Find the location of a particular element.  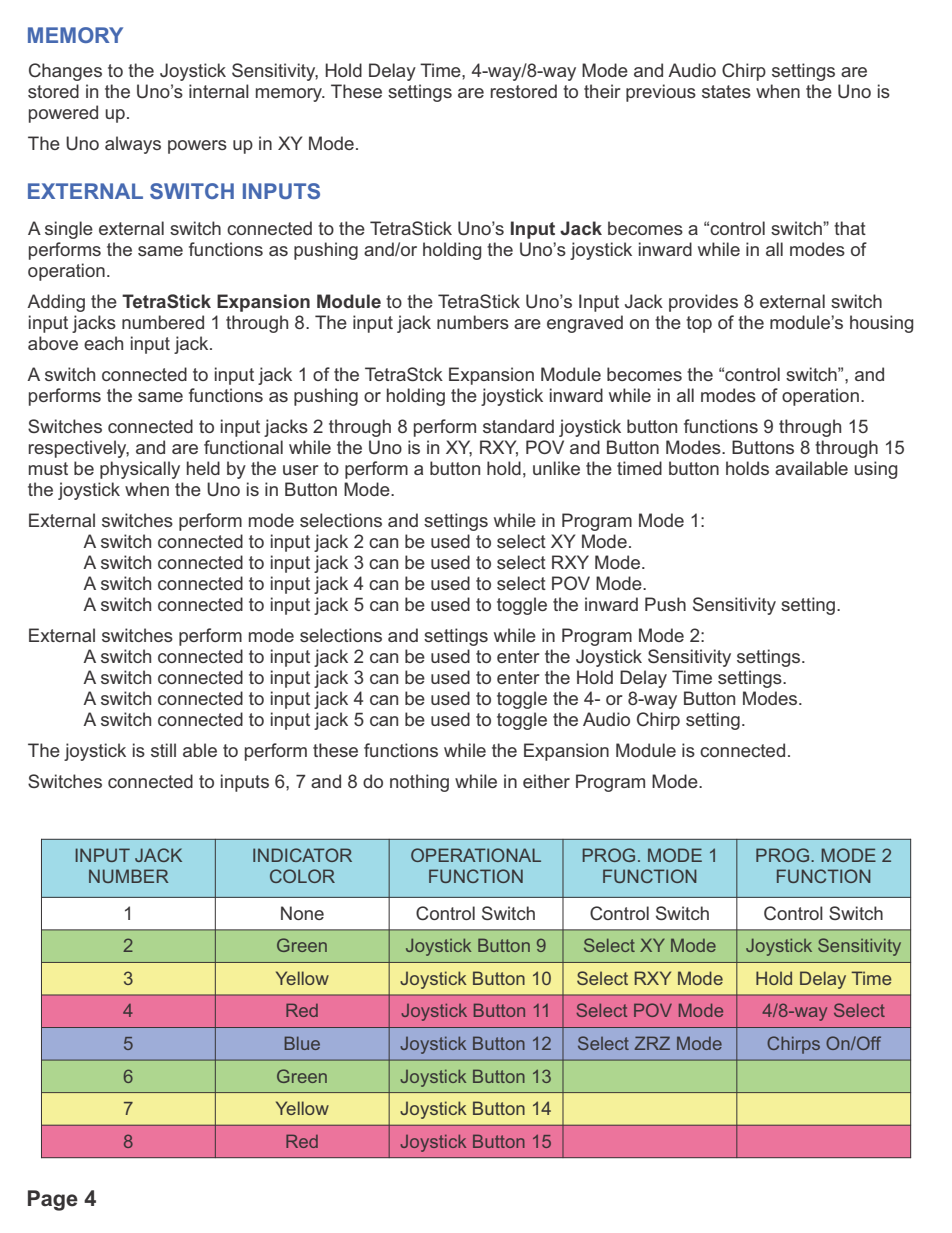

their is located at coordinates (602, 91).
